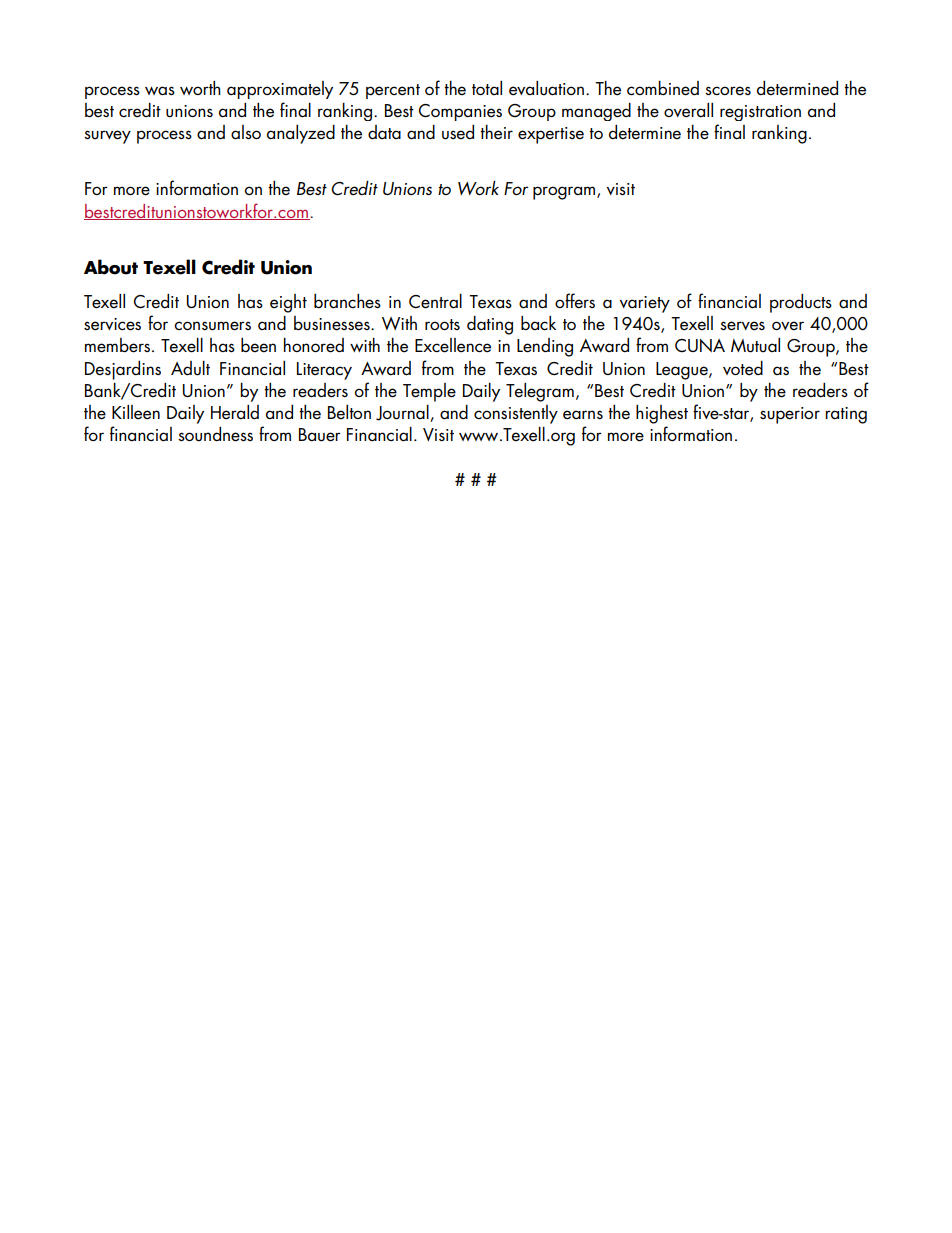 This page has height=1233, width=952. What do you see at coordinates (215, 434) in the page?
I see `soundness` at bounding box center [215, 434].
